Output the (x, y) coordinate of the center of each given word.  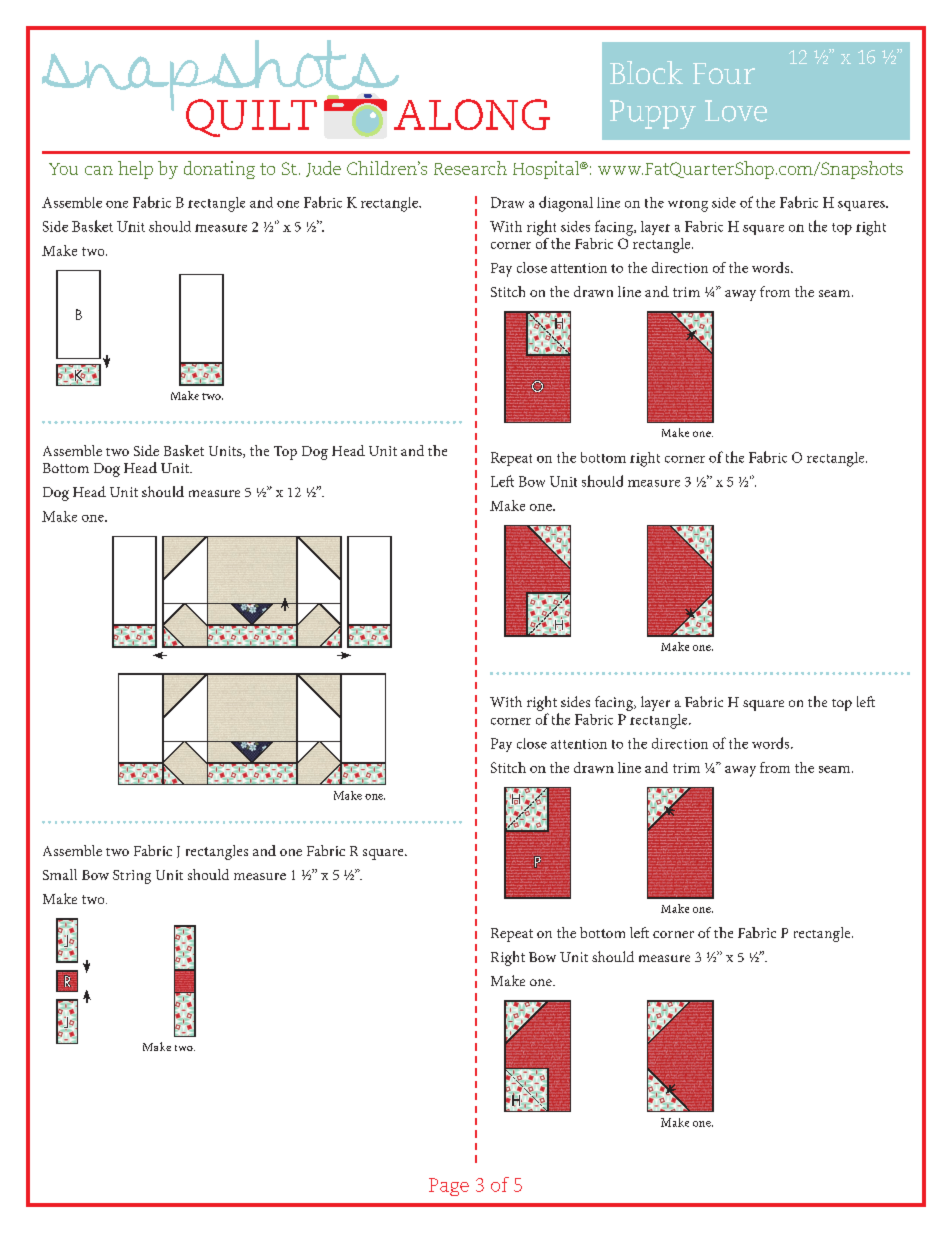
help (135, 170)
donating (219, 170)
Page (449, 1187)
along (472, 114)
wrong (688, 206)
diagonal (566, 204)
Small (60, 874)
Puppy (653, 114)
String (132, 877)
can (99, 170)
